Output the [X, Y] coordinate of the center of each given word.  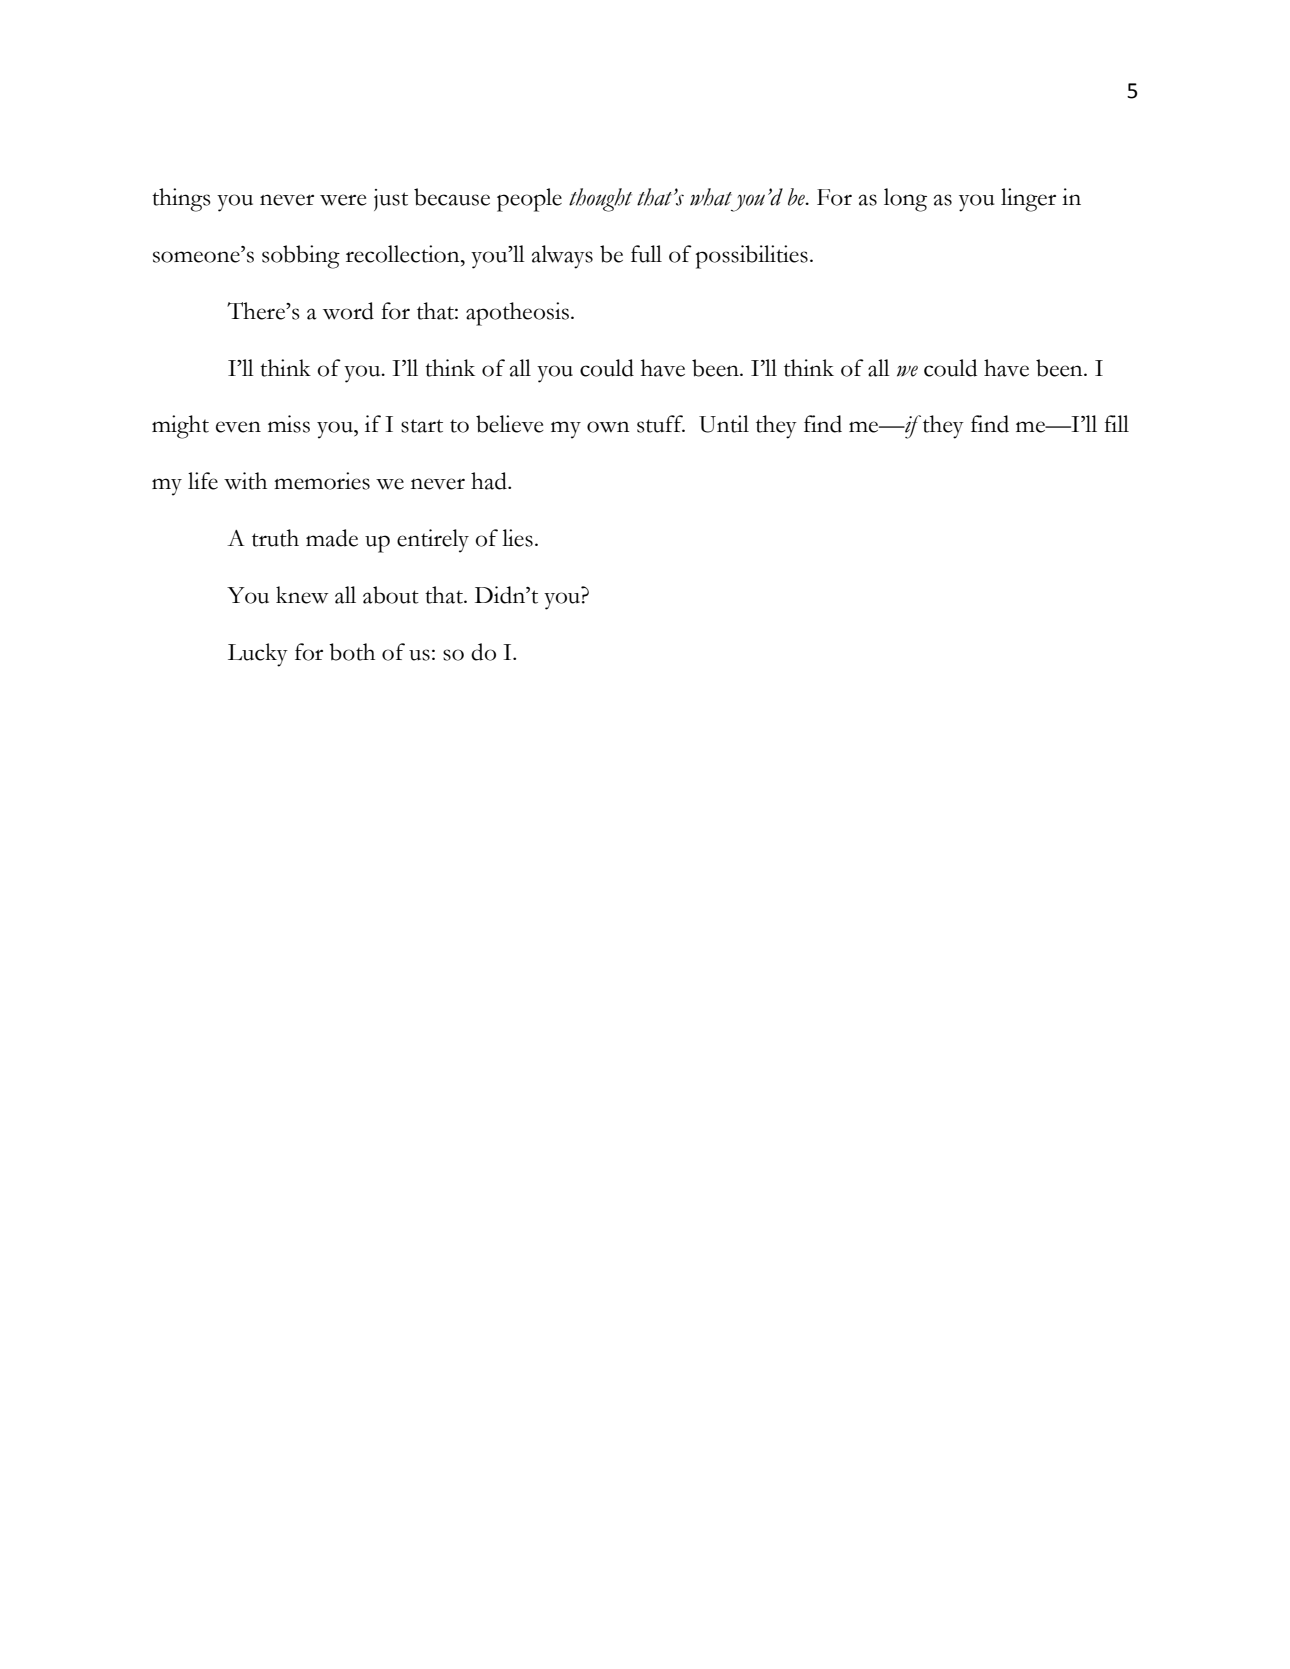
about [391, 595]
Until [724, 424]
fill [1116, 423]
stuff [661, 424]
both [352, 652]
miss [289, 424]
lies [517, 538]
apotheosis [517, 314]
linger [1028, 200]
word [348, 311]
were [343, 200]
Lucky [258, 655]
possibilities [752, 257]
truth [275, 538]
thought [600, 200]
